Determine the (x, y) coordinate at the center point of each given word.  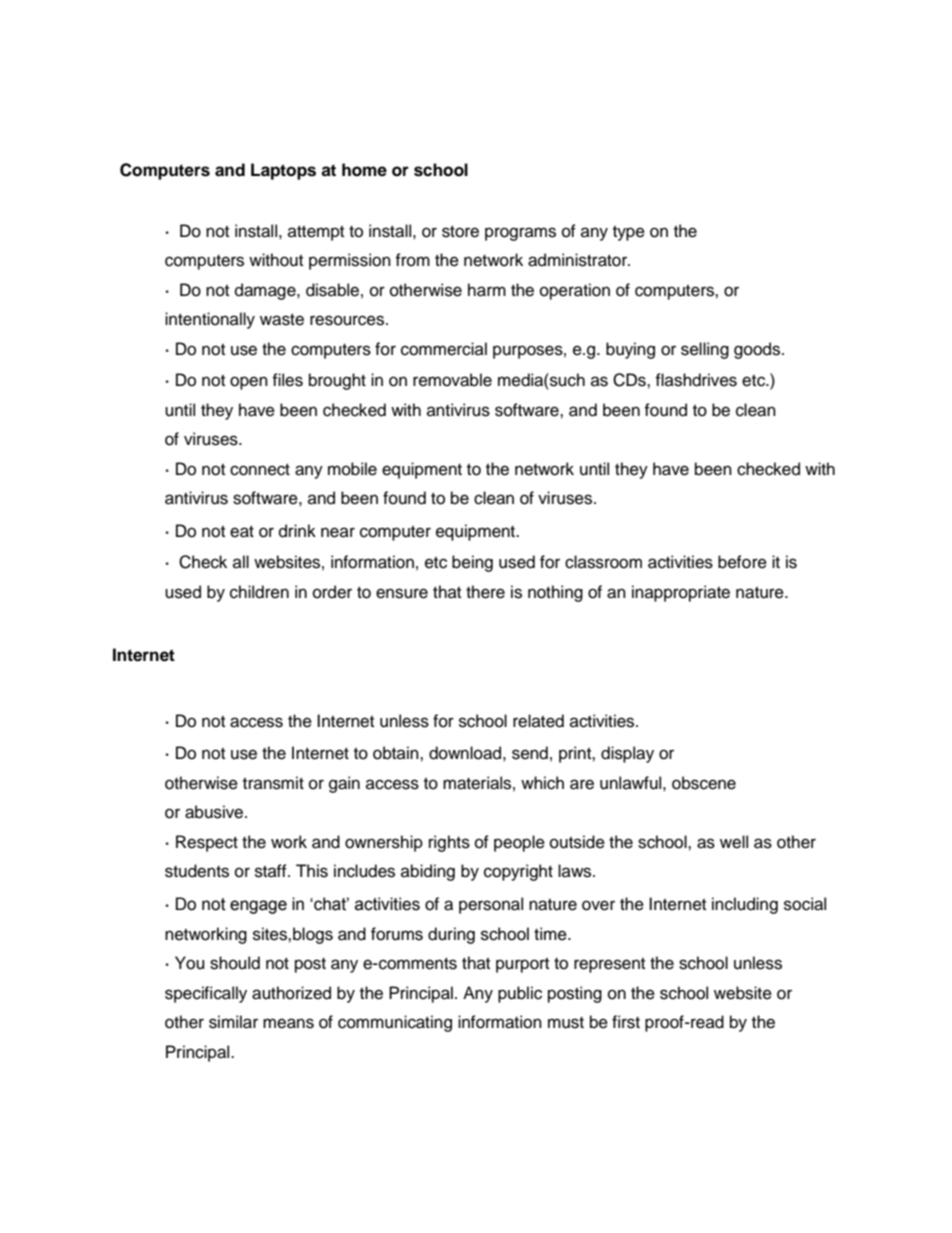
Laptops (283, 171)
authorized (291, 993)
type (629, 233)
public (520, 994)
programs (520, 234)
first (626, 1022)
